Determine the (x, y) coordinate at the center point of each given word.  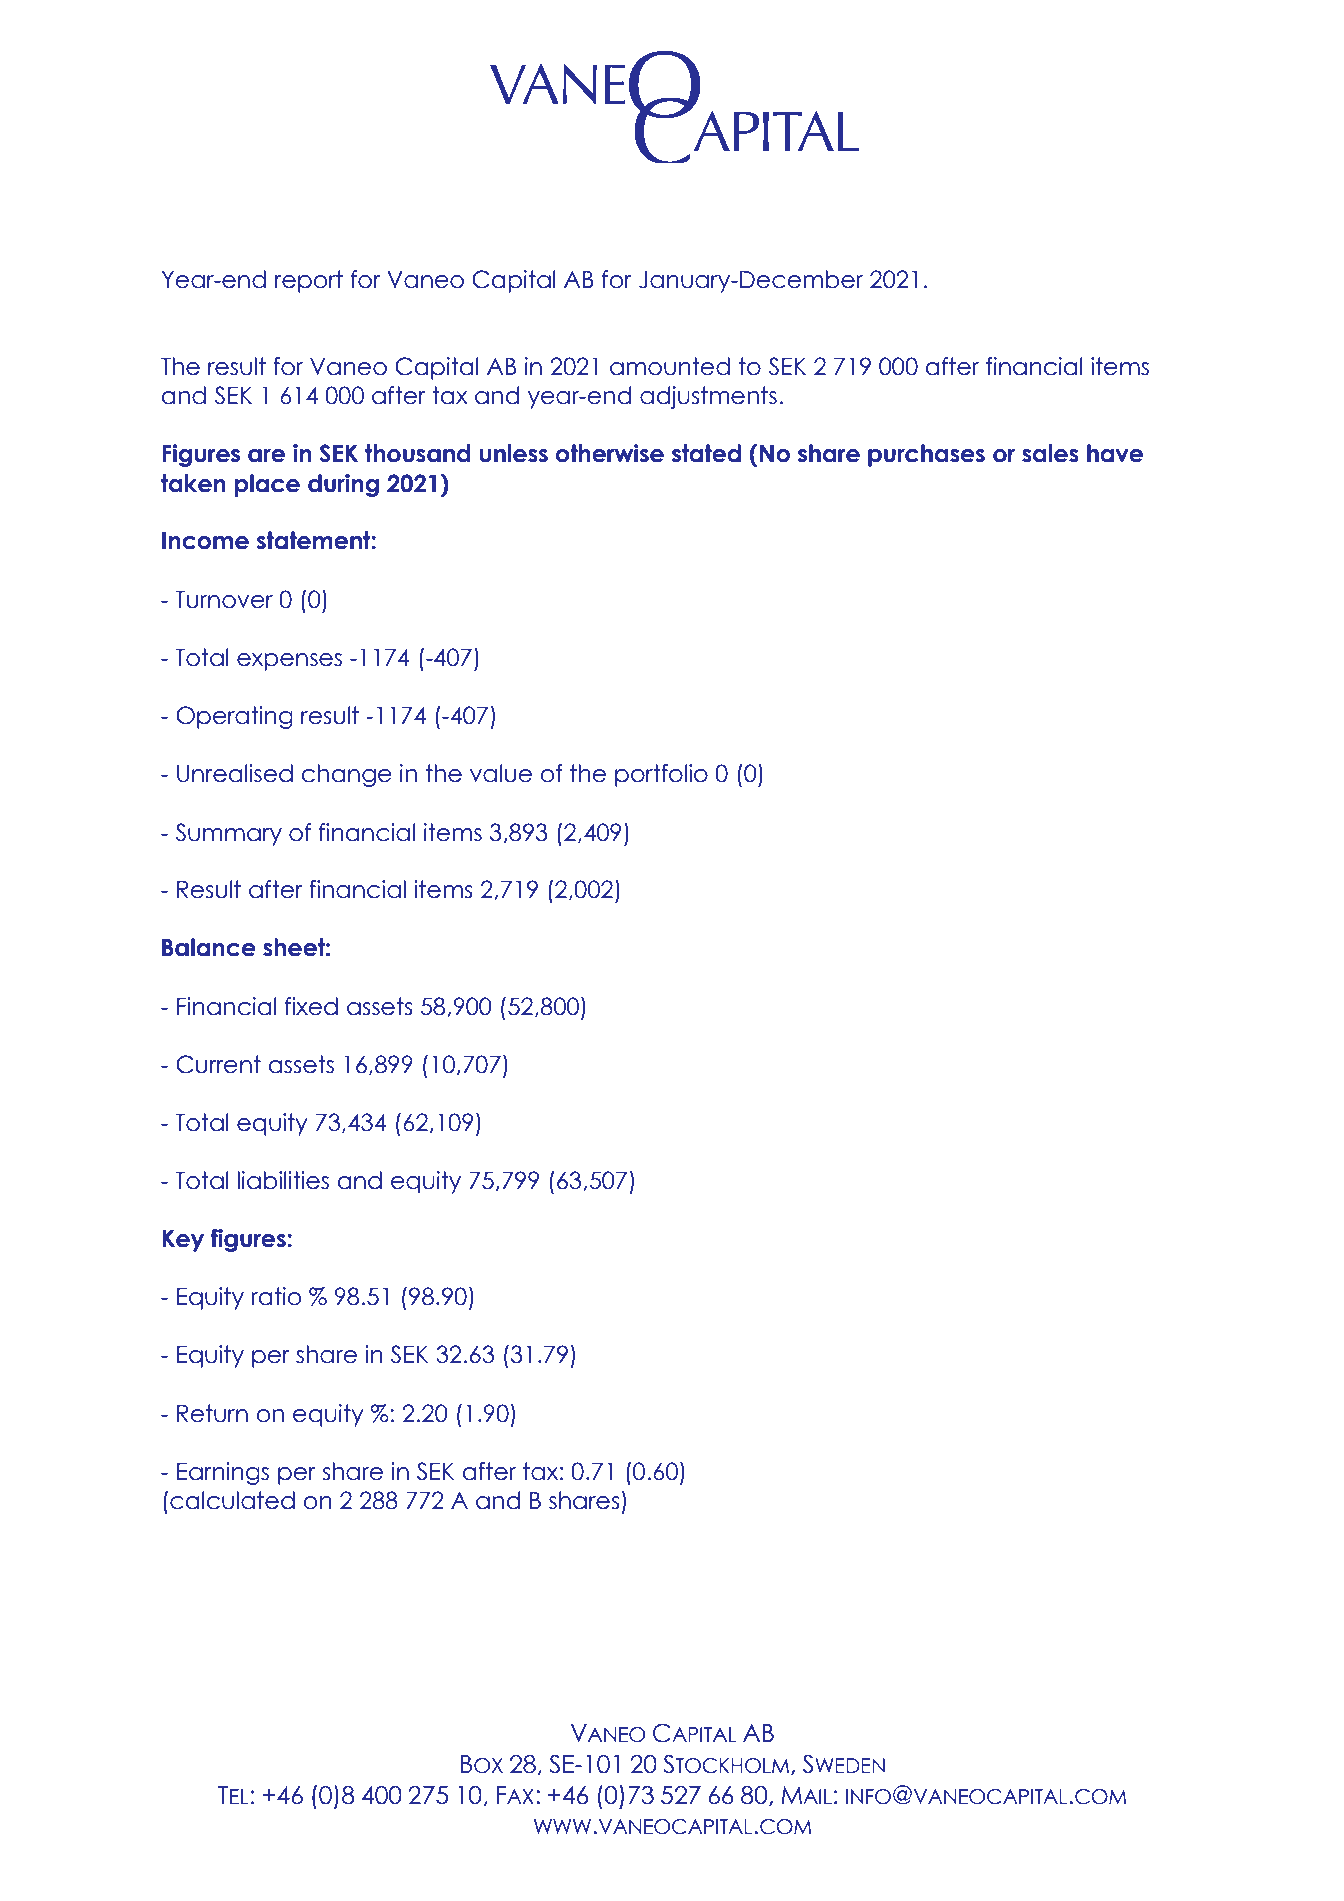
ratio (276, 1296)
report (309, 281)
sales (1050, 453)
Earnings (223, 1473)
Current (218, 1064)
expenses (289, 662)
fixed (311, 1006)
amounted (670, 366)
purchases (926, 455)
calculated (232, 1500)
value (501, 773)
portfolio (661, 775)
